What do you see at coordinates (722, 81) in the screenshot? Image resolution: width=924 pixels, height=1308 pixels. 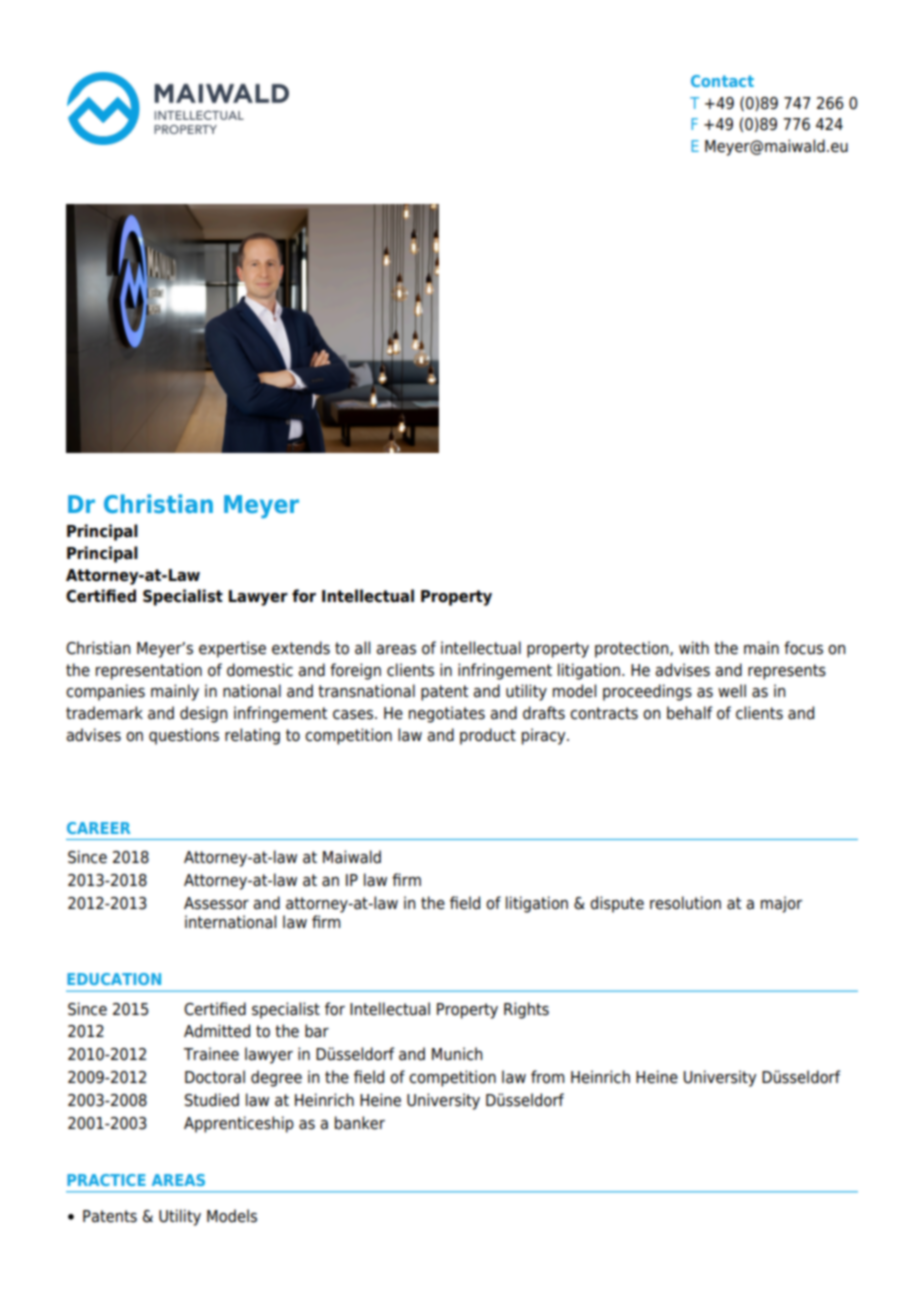 I see `Contact` at bounding box center [722, 81].
